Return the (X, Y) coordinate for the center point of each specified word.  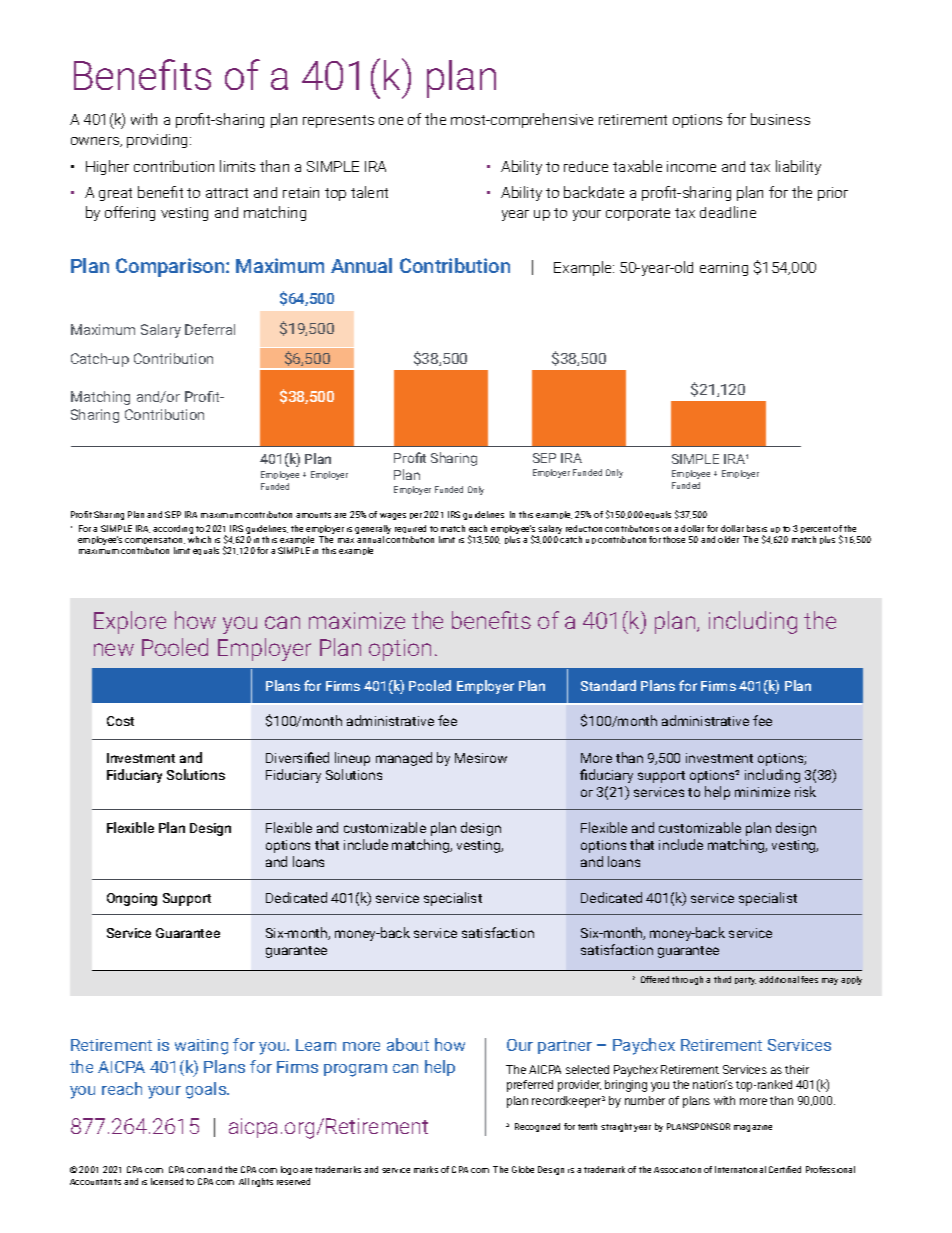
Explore (130, 622)
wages (393, 516)
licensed (167, 1181)
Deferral (210, 329)
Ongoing (132, 899)
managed (404, 759)
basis (757, 528)
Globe (523, 1169)
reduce (586, 166)
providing (159, 141)
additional (779, 979)
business (780, 119)
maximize (357, 620)
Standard (608, 685)
